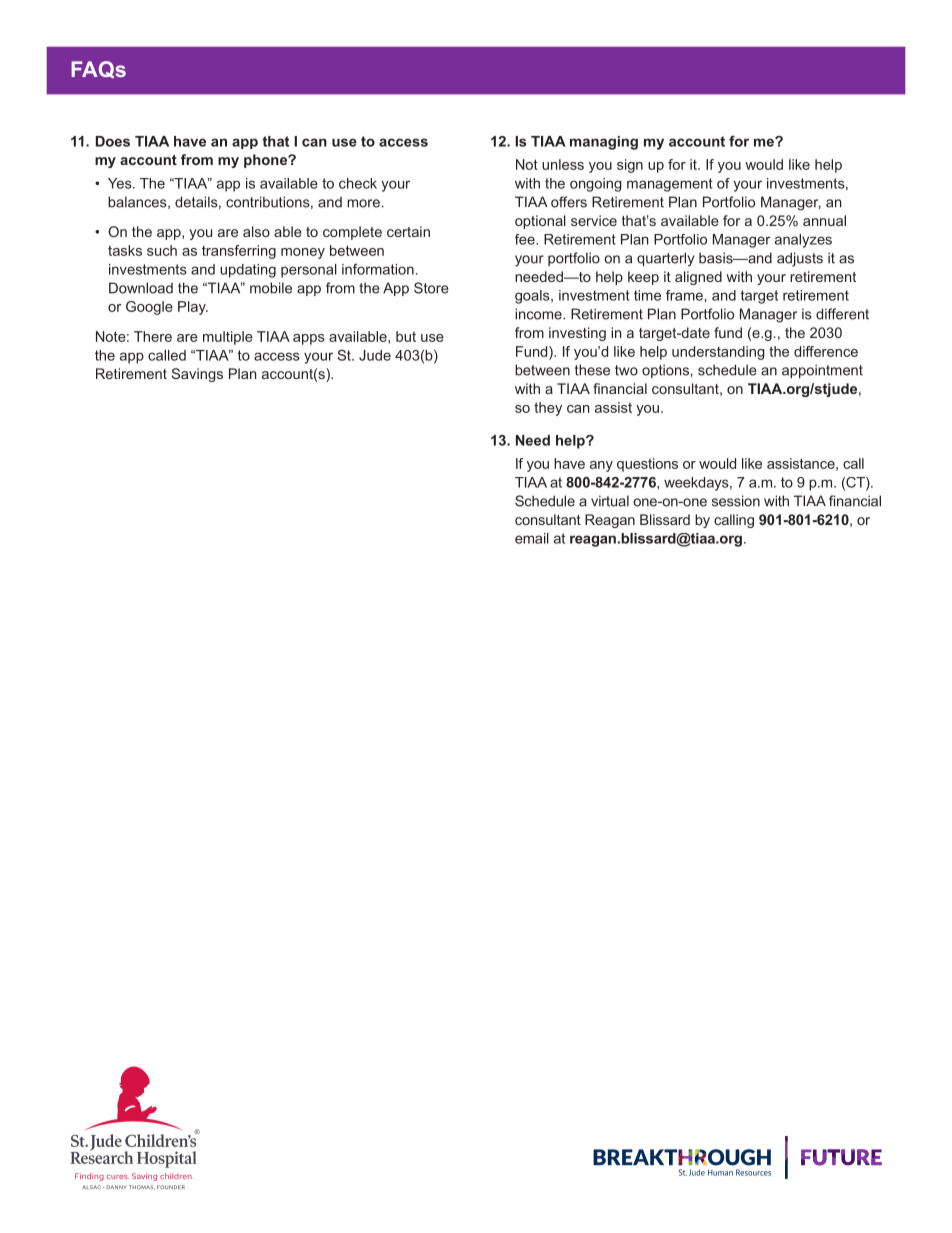 The width and height of the image is (952, 1233). Describe the element at coordinates (563, 164) in the image. I see `unless` at that location.
